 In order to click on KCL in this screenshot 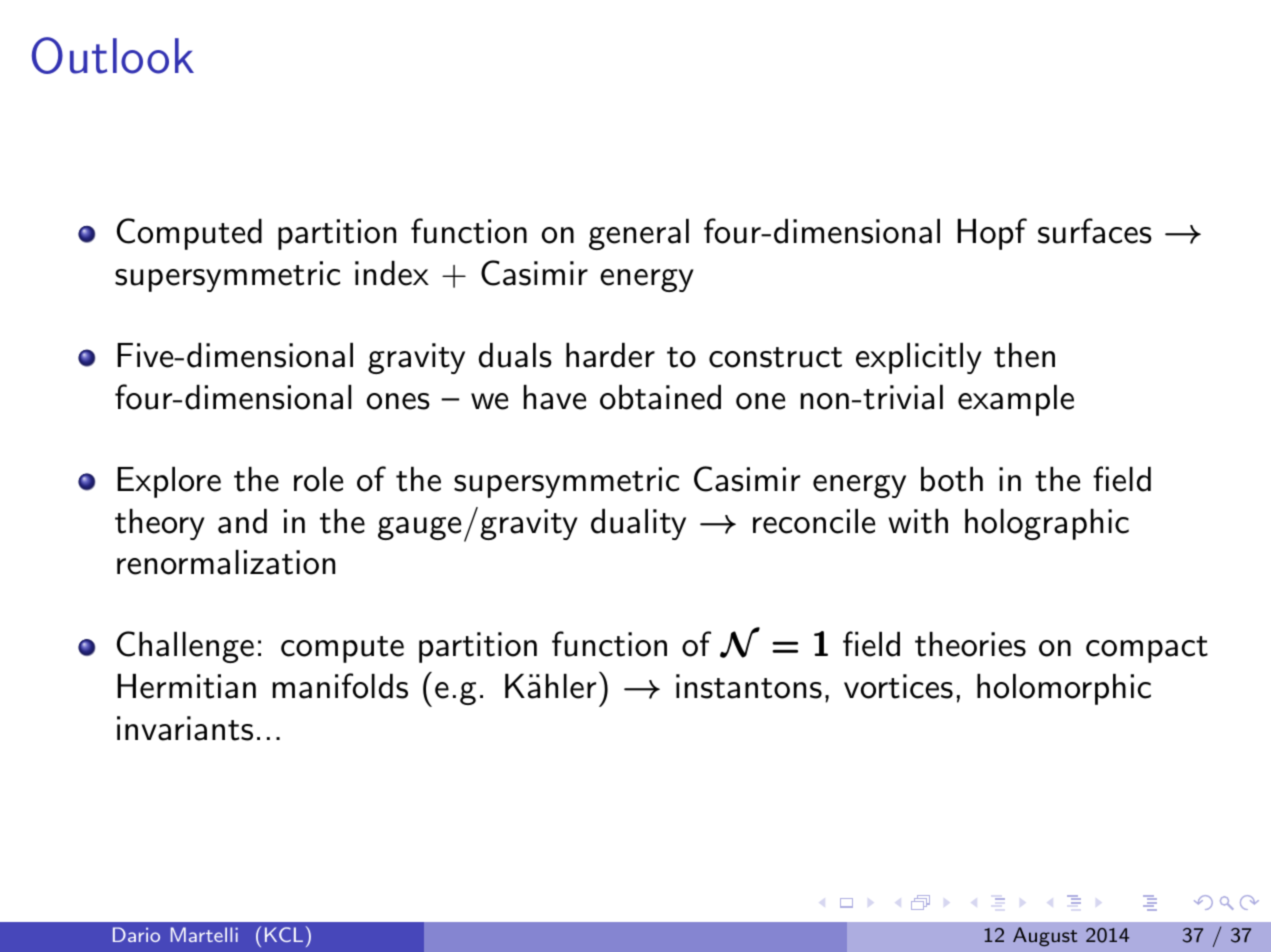, I will do `click(284, 934)`.
